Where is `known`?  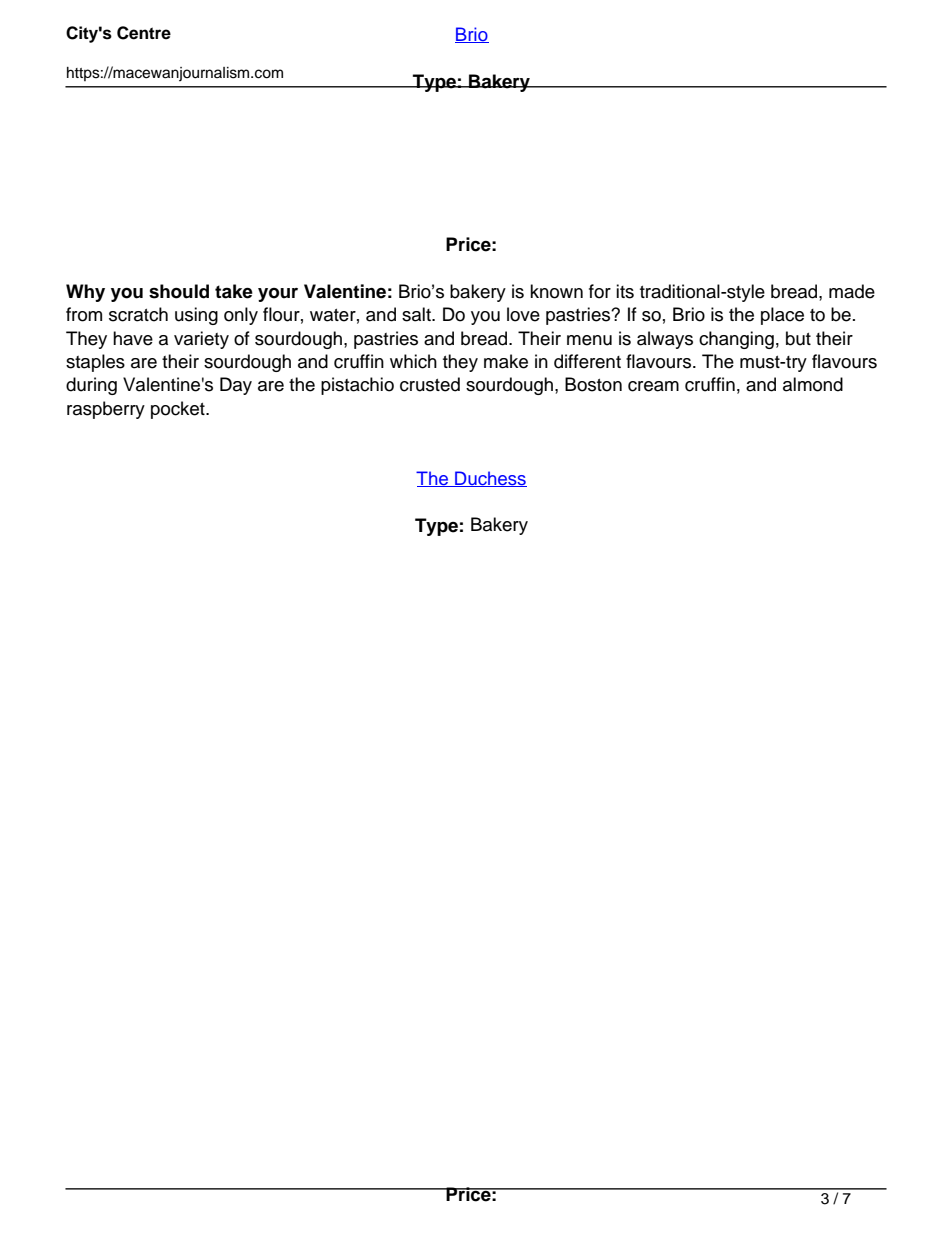 known is located at coordinates (556, 291).
